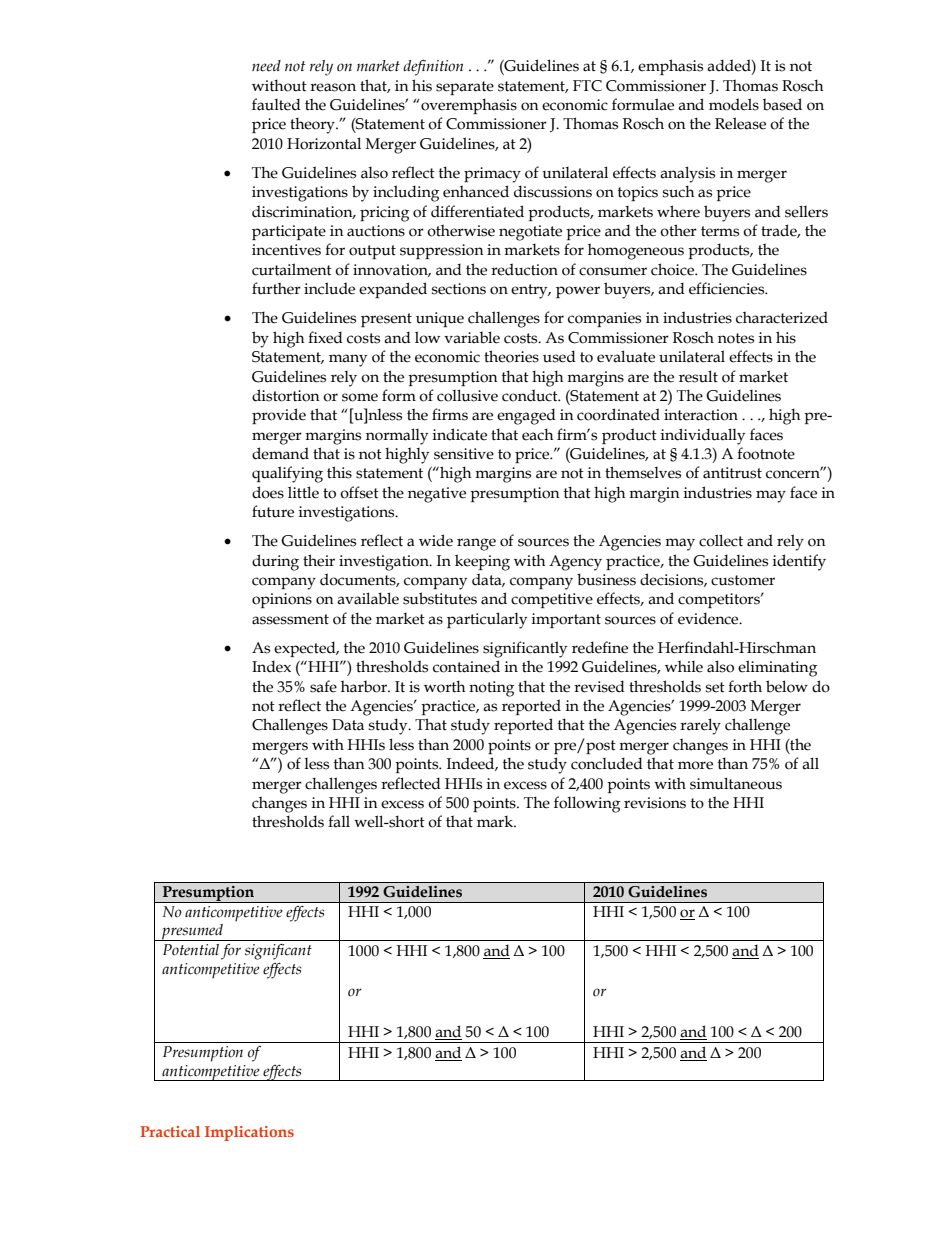 The height and width of the screenshot is (1233, 952). What do you see at coordinates (703, 436) in the screenshot?
I see `individually` at bounding box center [703, 436].
